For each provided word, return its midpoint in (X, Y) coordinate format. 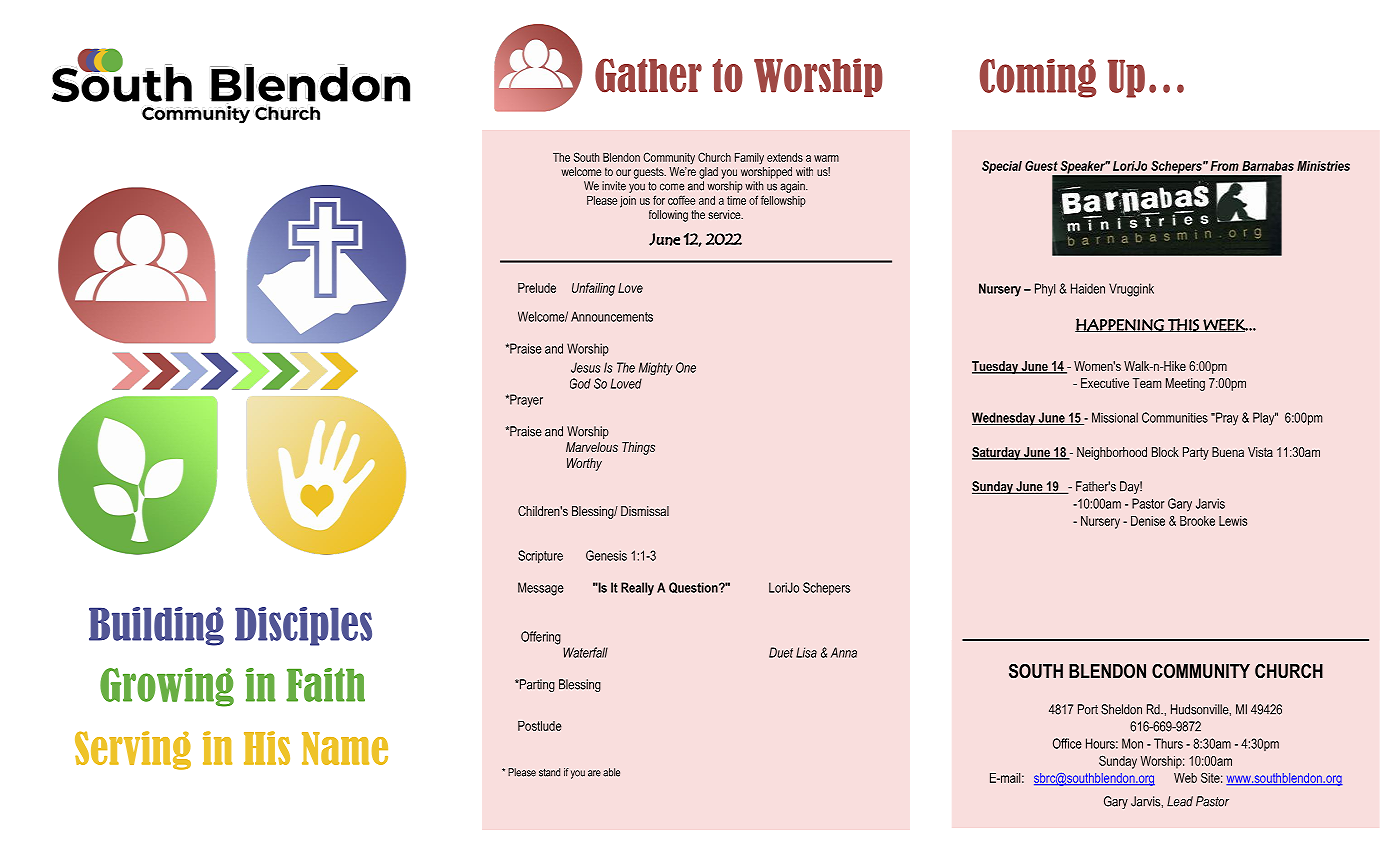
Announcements (612, 316)
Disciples (303, 626)
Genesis (606, 555)
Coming (1038, 78)
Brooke (1197, 521)
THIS (1183, 325)
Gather (648, 75)
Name (345, 748)
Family (749, 159)
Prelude (537, 288)
